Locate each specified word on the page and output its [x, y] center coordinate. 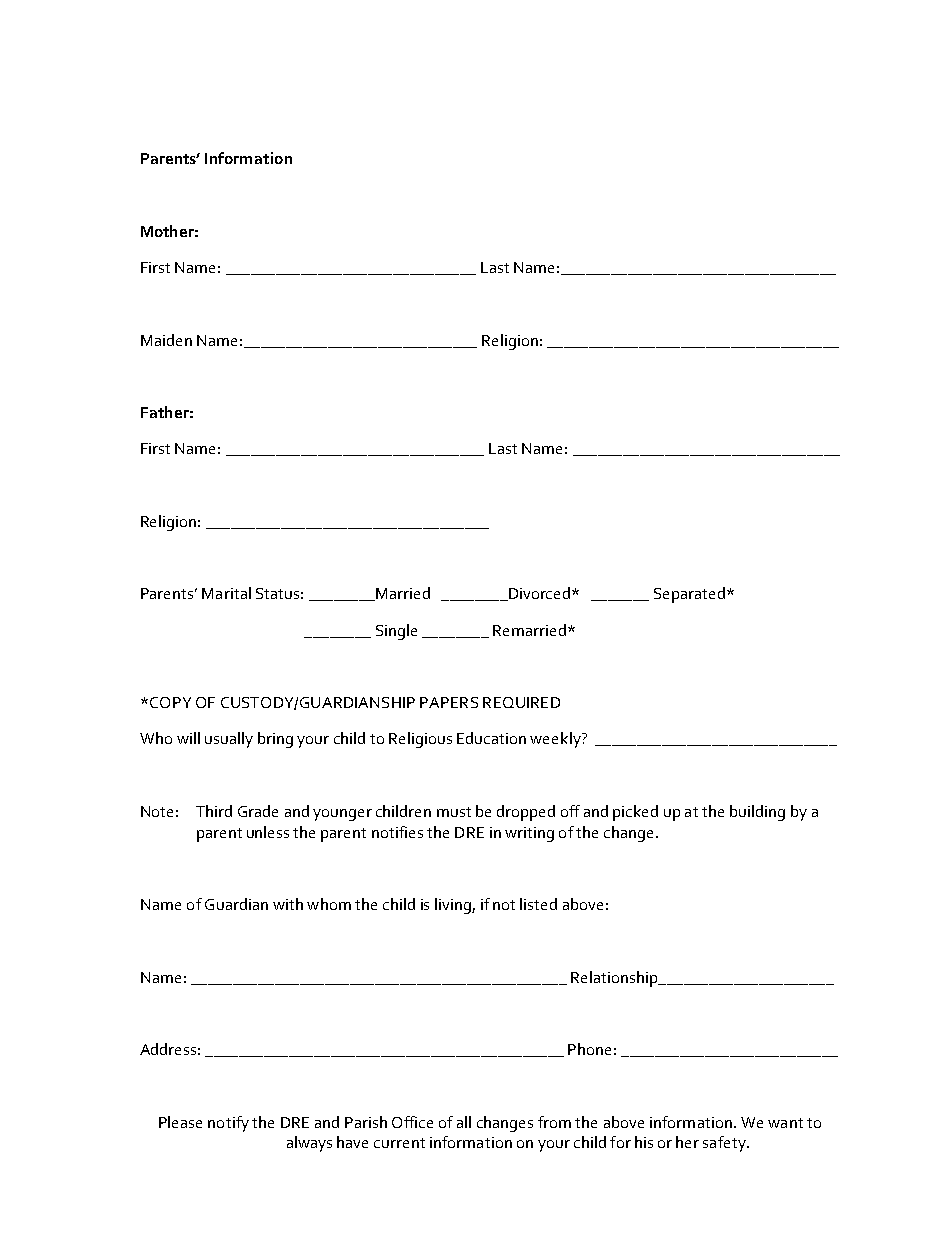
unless [268, 832]
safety [725, 1144]
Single [396, 632]
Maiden [166, 340]
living [454, 906]
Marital [226, 593]
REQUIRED [521, 702]
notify [228, 1124]
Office [412, 1122]
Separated [689, 595]
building [757, 813]
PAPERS [449, 702]
